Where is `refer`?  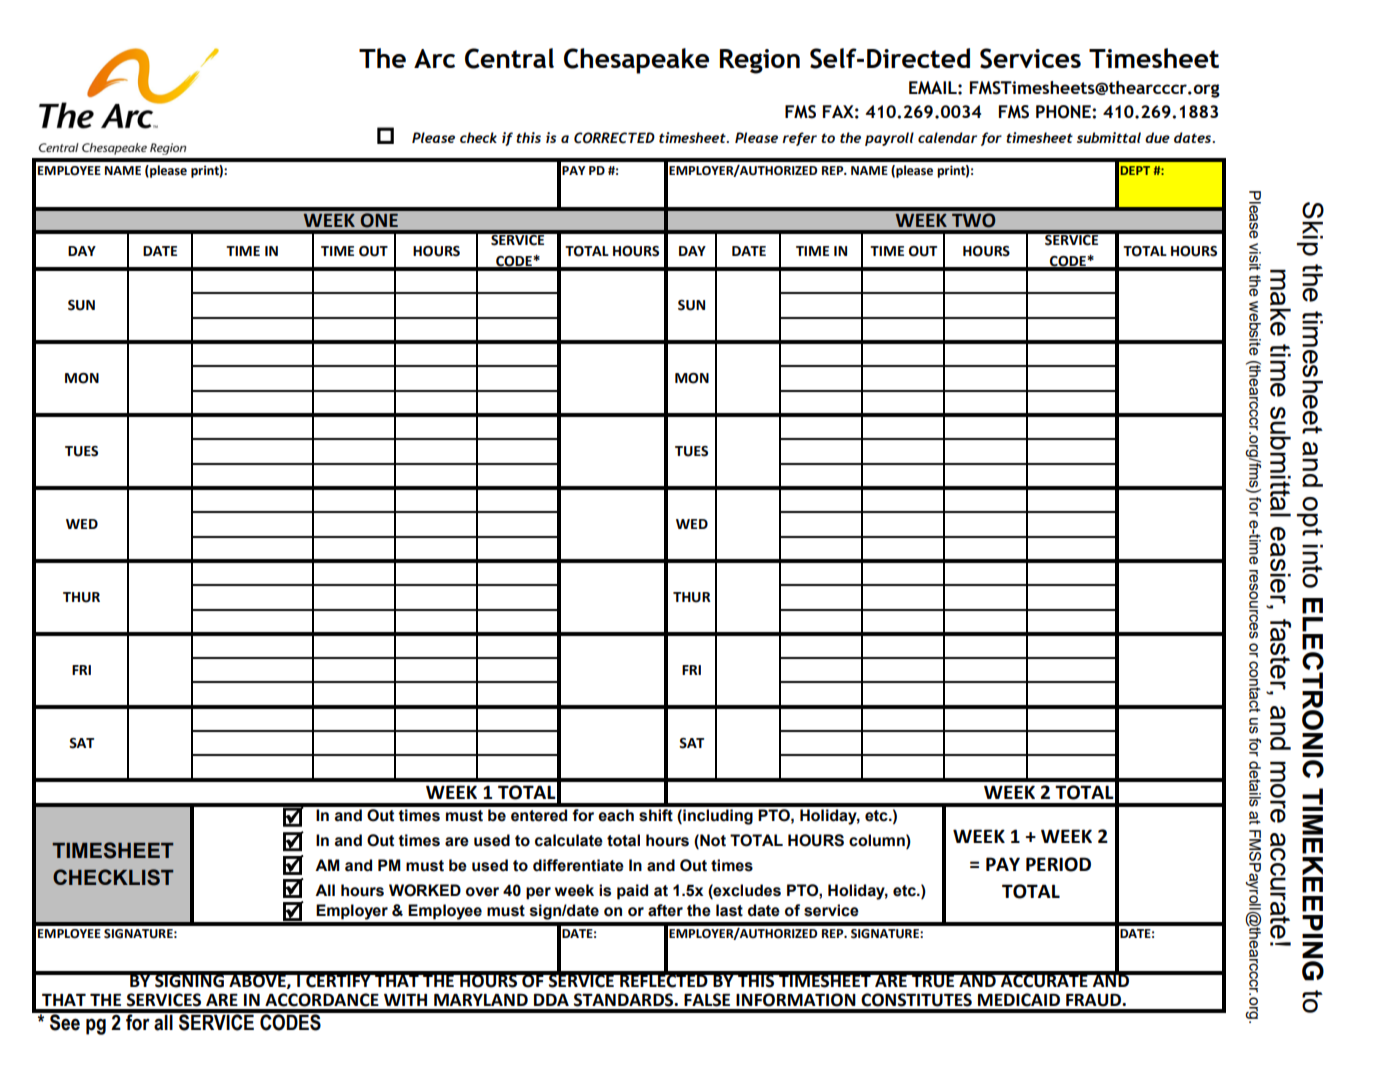 refer is located at coordinates (799, 139).
